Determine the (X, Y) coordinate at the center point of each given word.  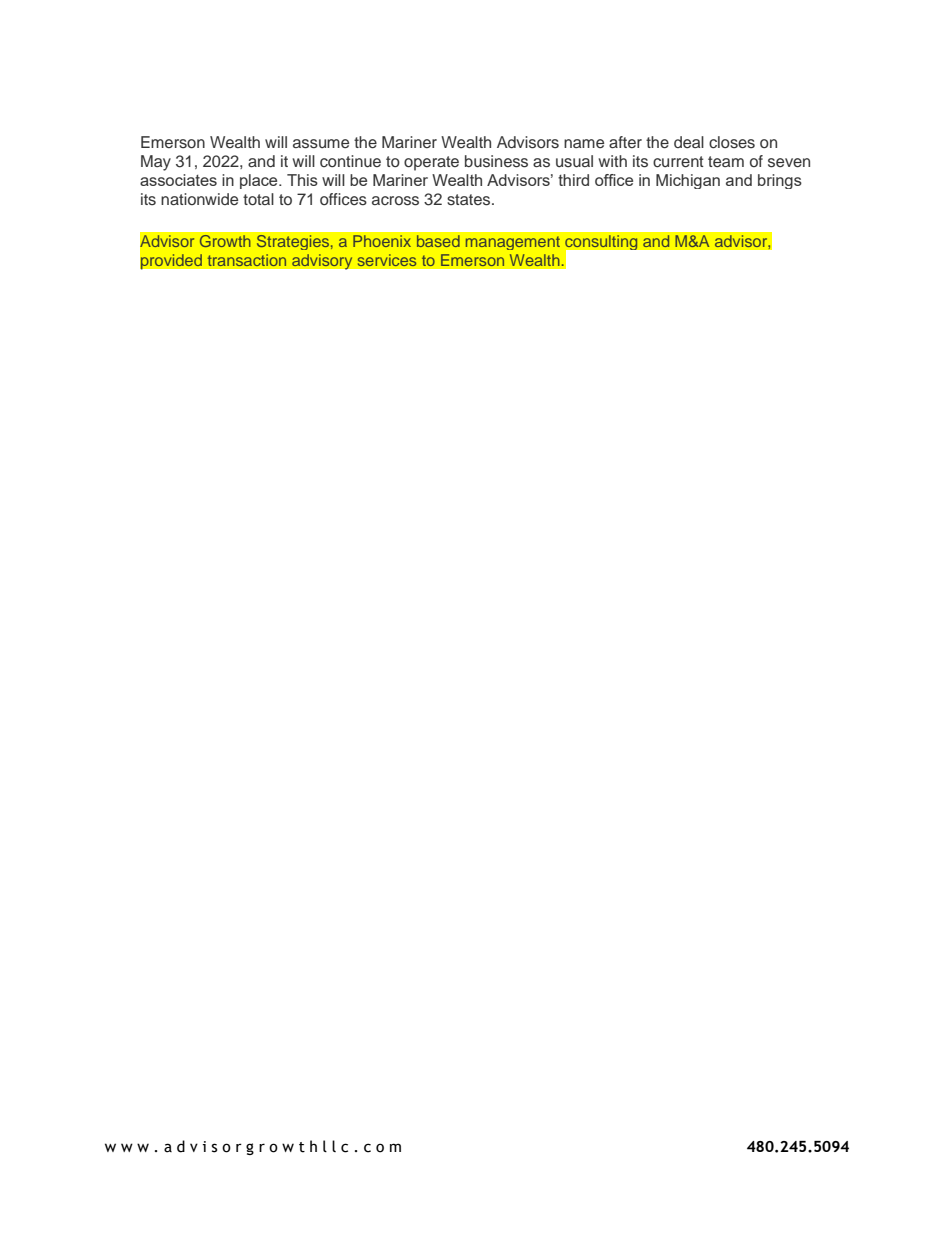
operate (431, 163)
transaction (247, 260)
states (470, 200)
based (438, 241)
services (387, 260)
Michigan (688, 181)
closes (732, 142)
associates (178, 180)
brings (780, 181)
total (258, 199)
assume (321, 144)
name (584, 143)
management (513, 243)
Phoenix (382, 241)
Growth (225, 241)
